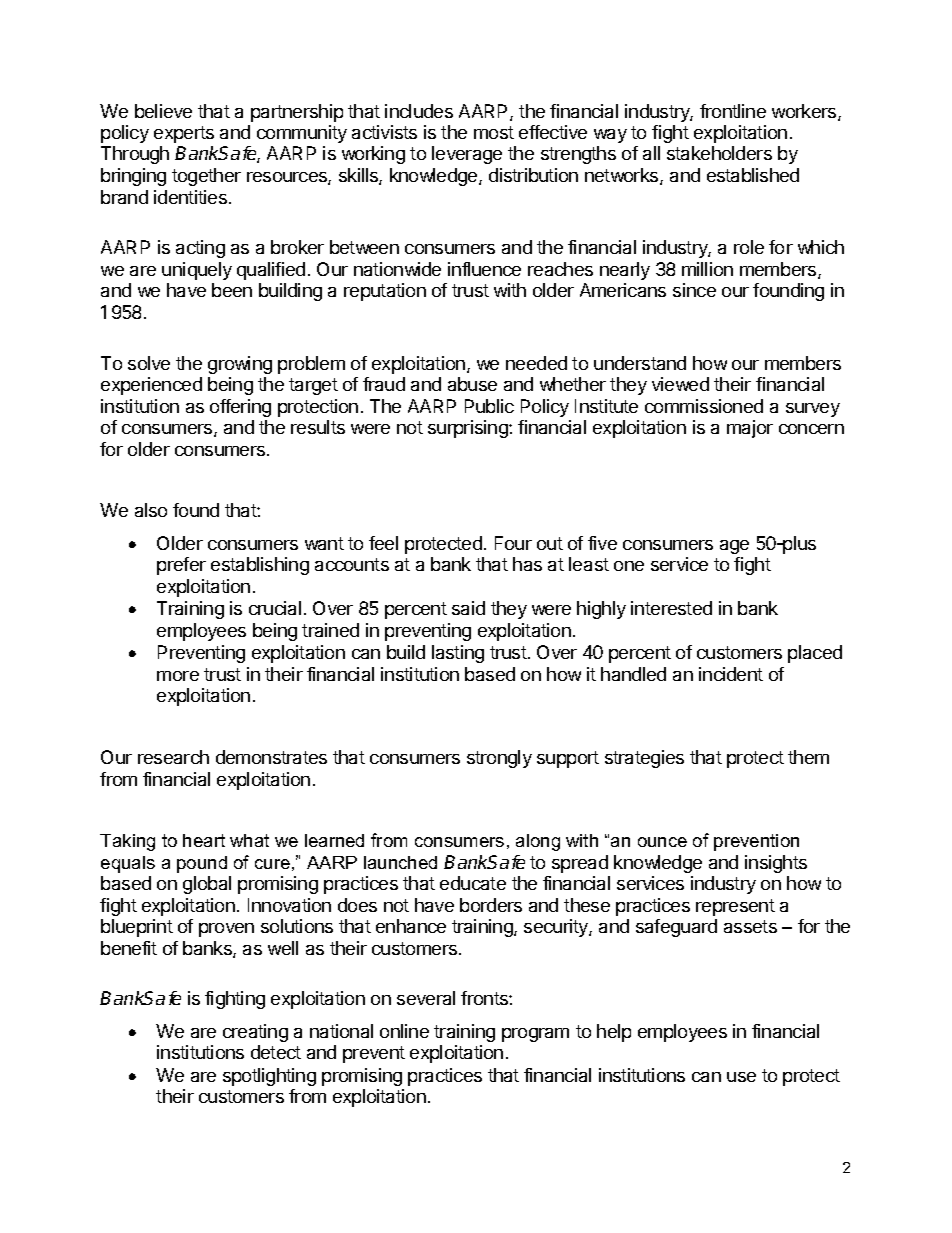  Describe the element at coordinates (240, 408) in the page. I see `offering` at that location.
